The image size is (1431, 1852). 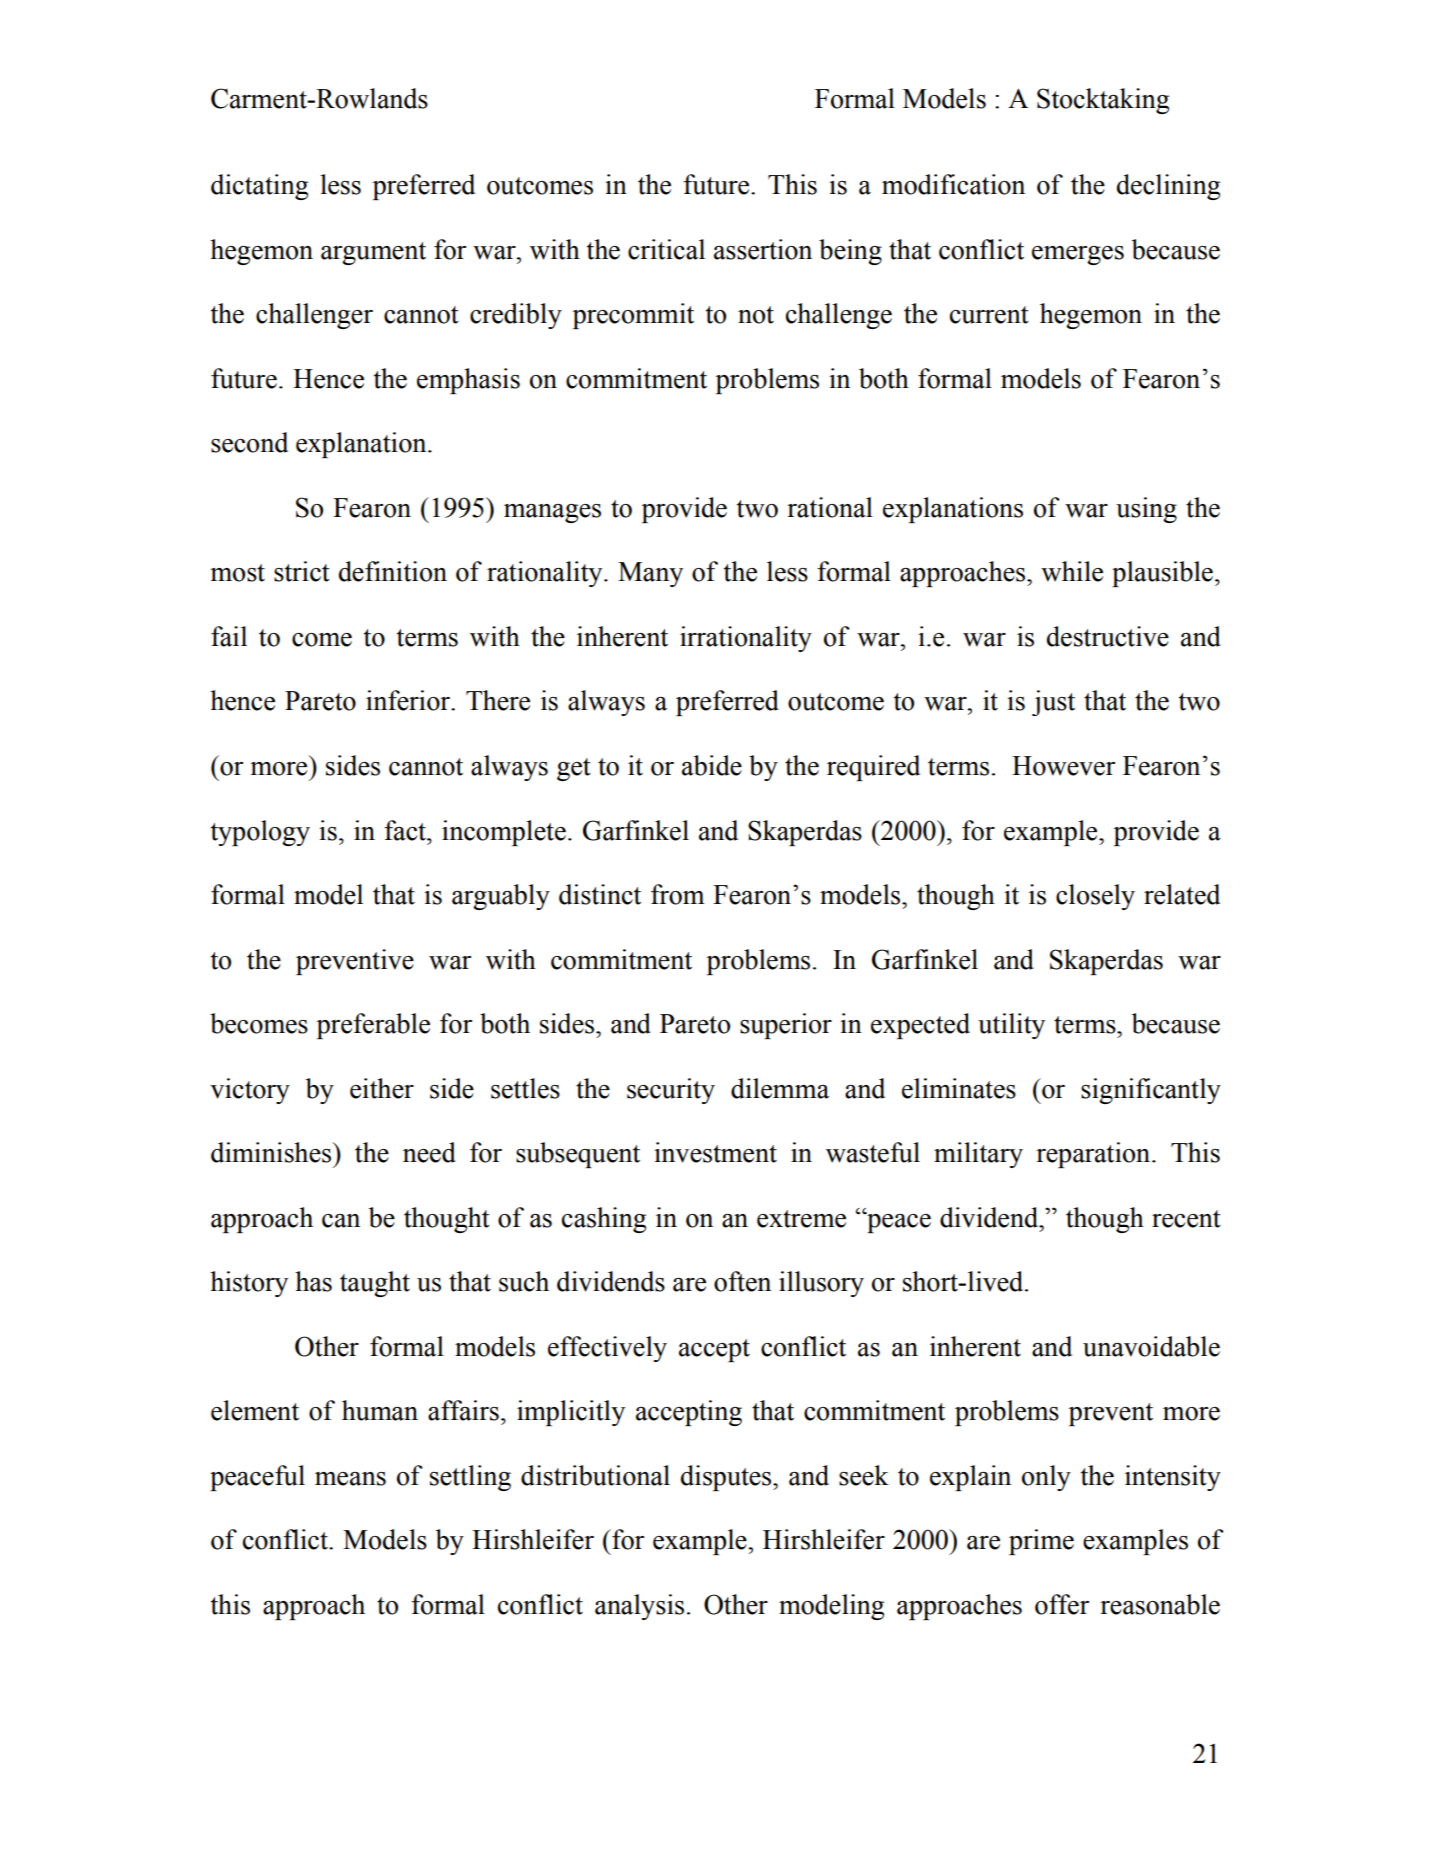 What do you see at coordinates (350, 1479) in the page?
I see `means` at bounding box center [350, 1479].
